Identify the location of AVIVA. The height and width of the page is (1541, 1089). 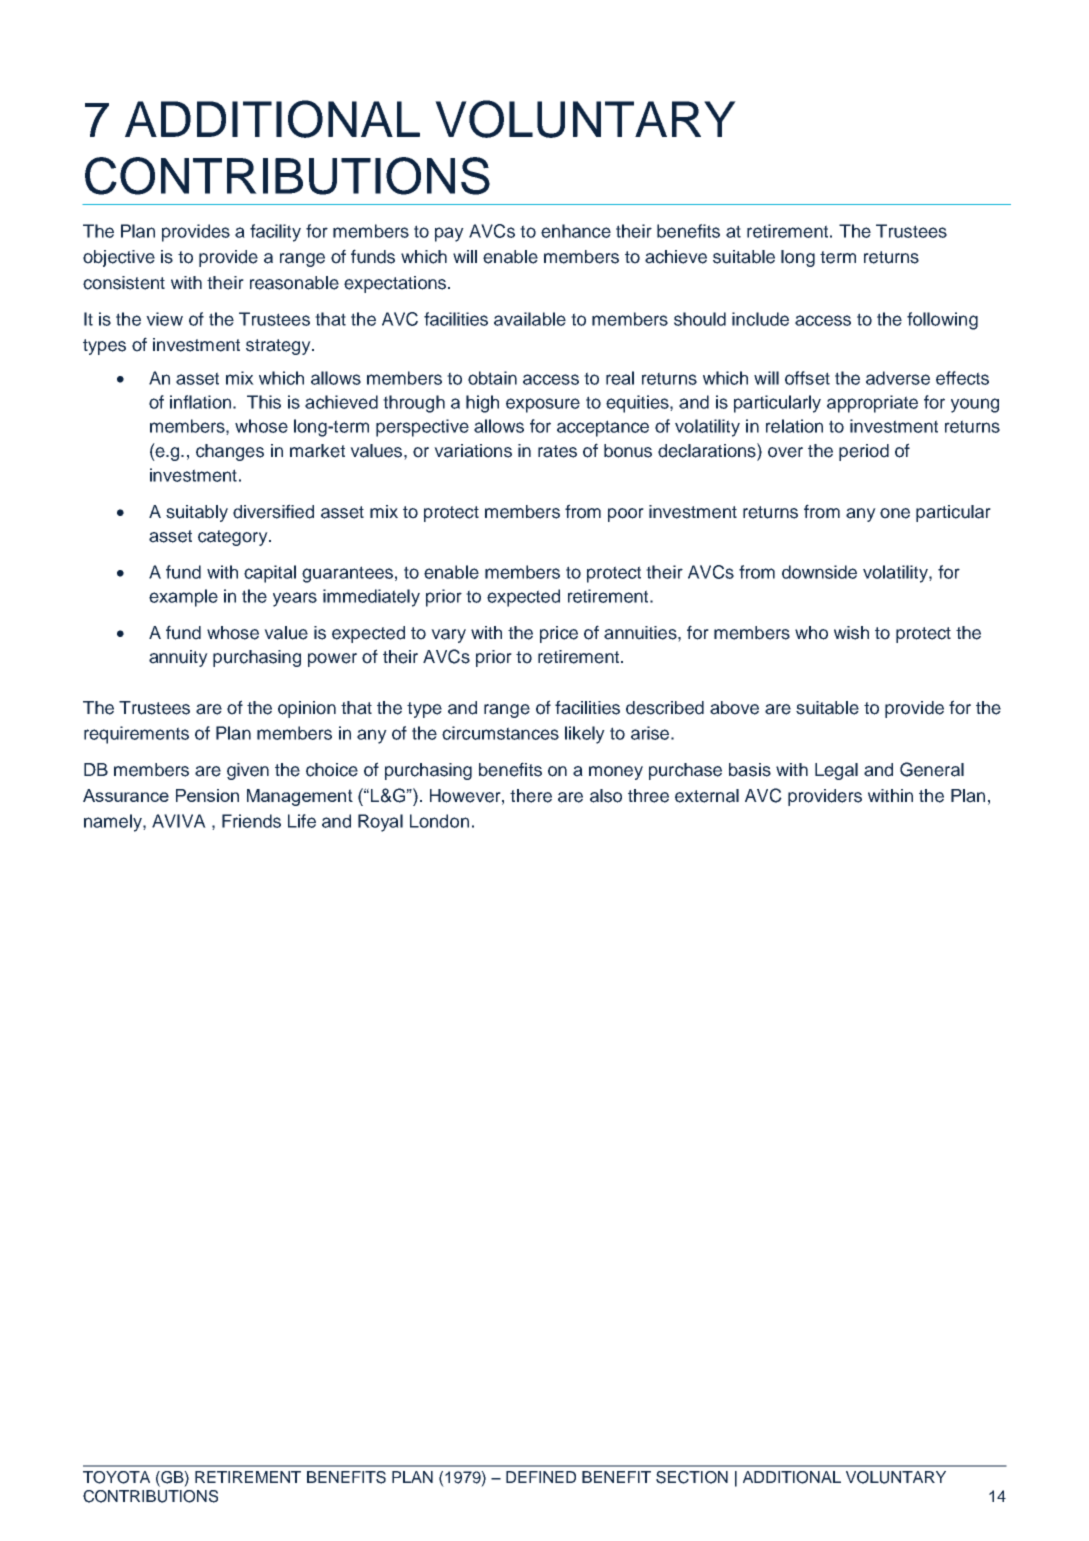
(179, 821).
